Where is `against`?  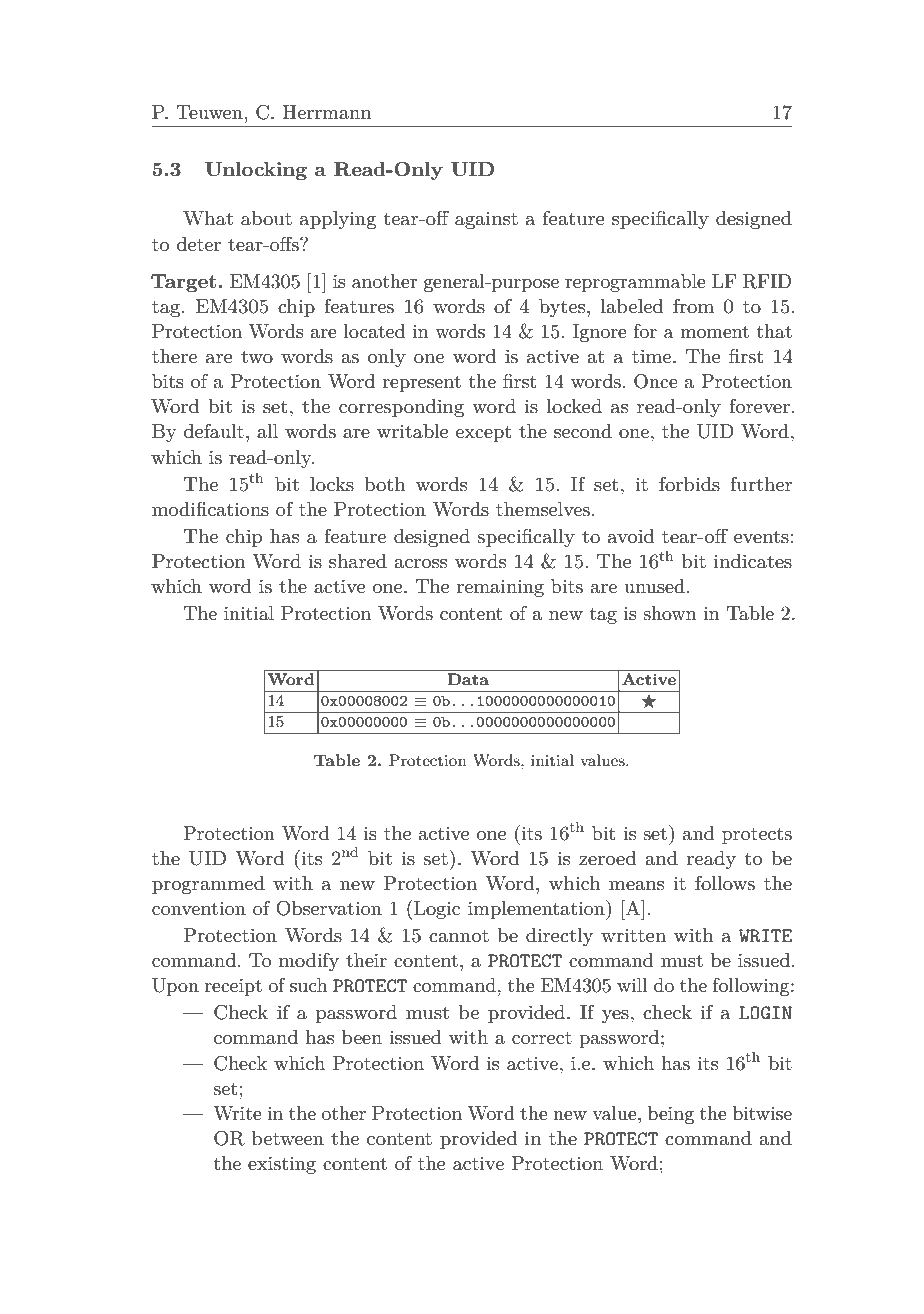
against is located at coordinates (486, 220).
